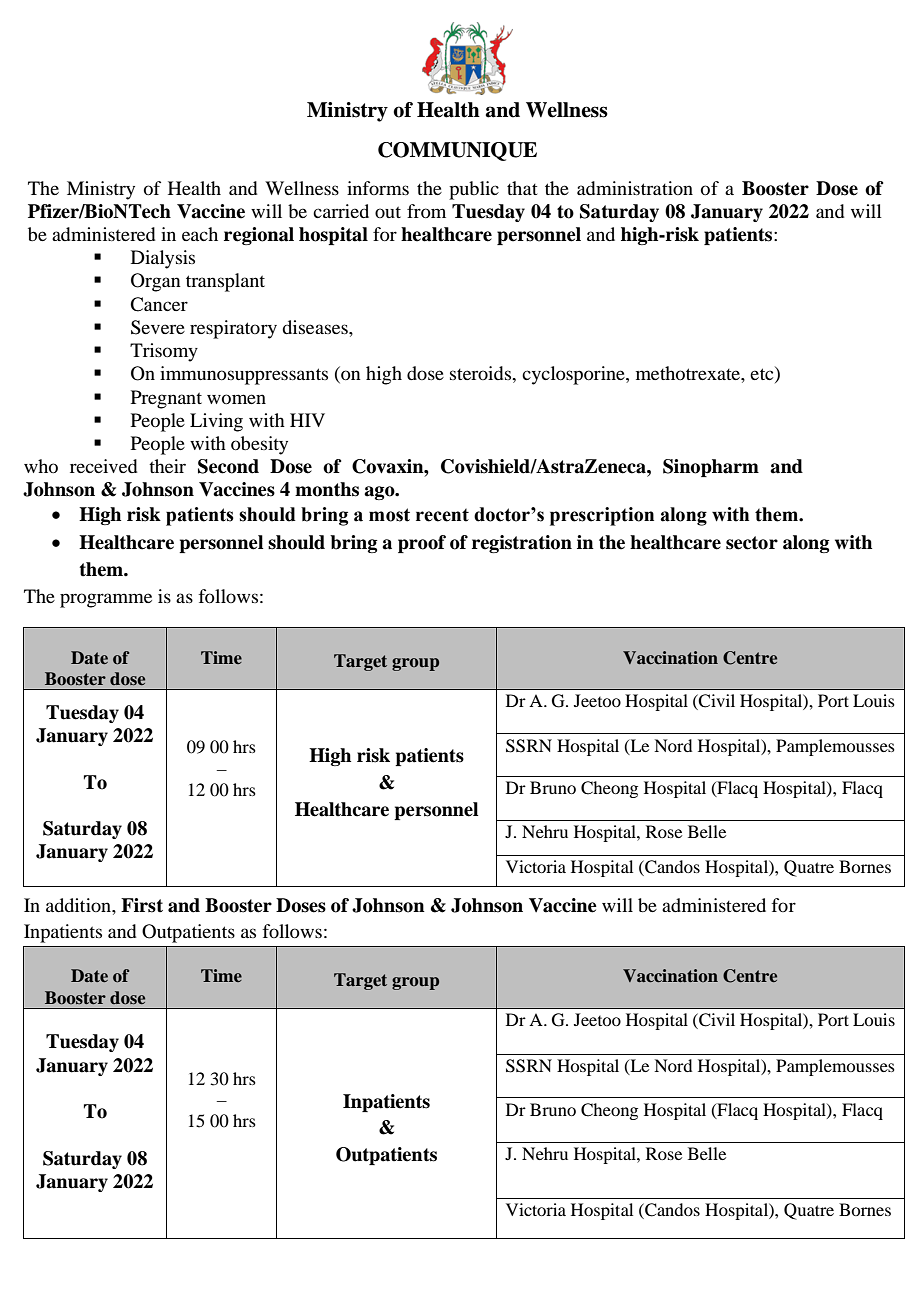 This page has width=924, height=1308. I want to click on recent, so click(442, 515).
